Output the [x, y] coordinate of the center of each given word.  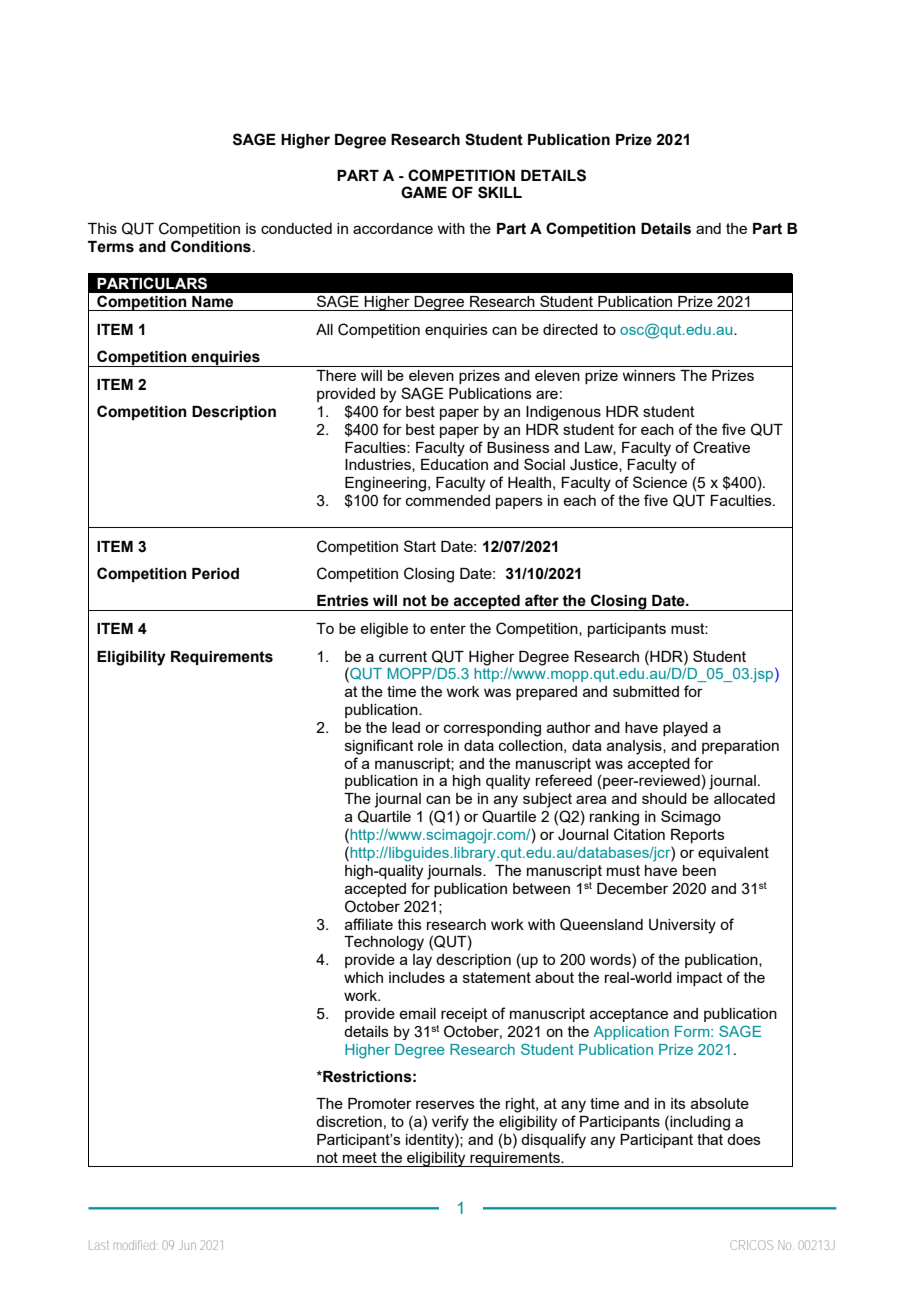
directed [570, 329]
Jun [187, 1245]
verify [450, 1123]
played [685, 729]
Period [215, 574]
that [710, 1139]
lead [406, 727]
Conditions [211, 246]
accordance [393, 228]
